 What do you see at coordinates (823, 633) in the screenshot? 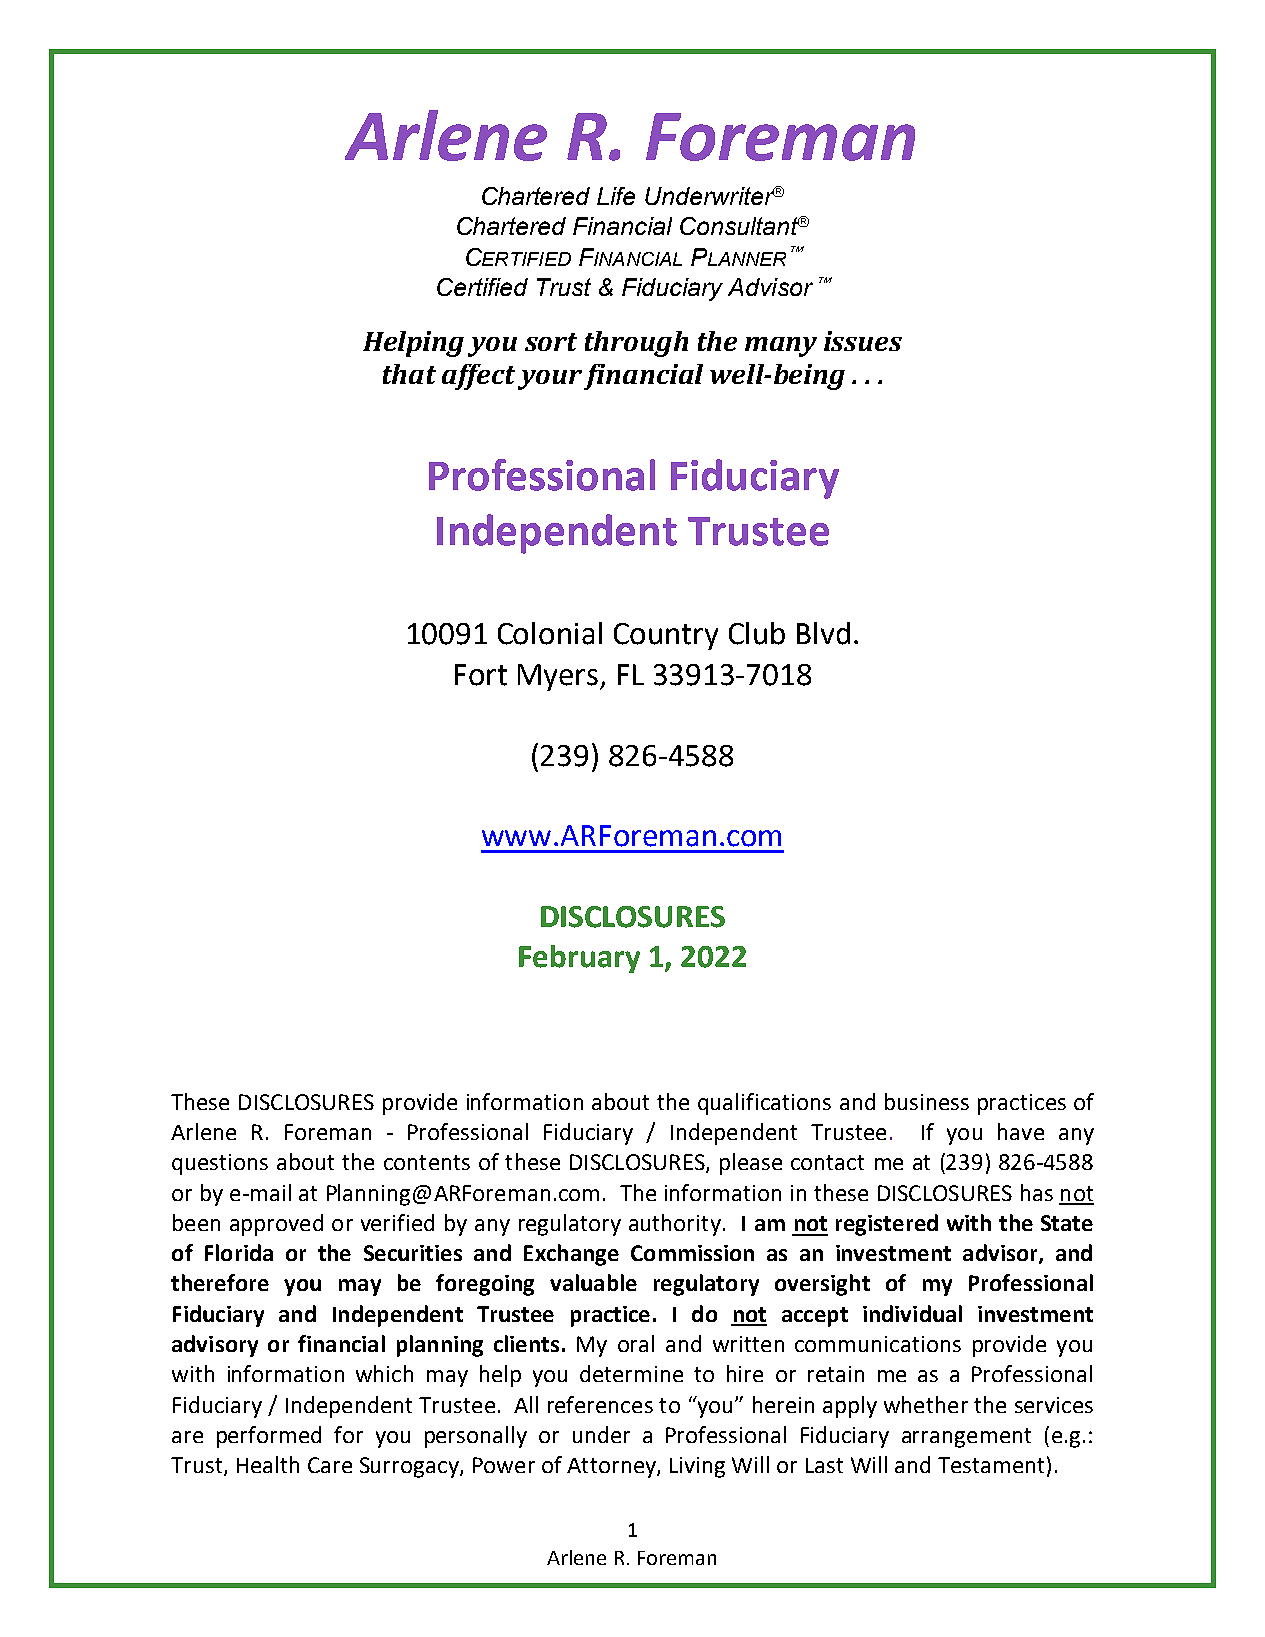
I see `Blvd` at bounding box center [823, 633].
